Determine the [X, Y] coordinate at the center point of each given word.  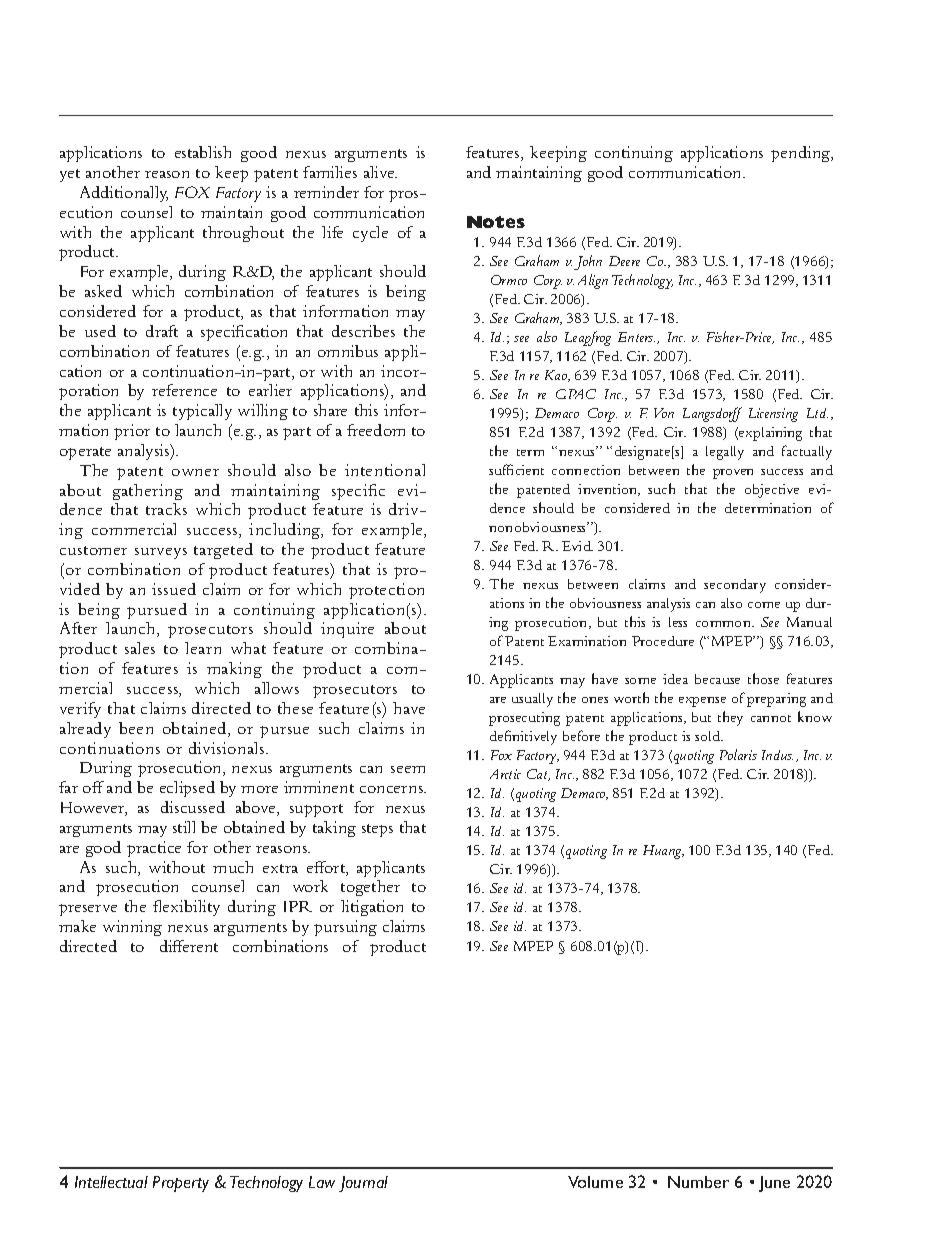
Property [181, 1184]
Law [322, 1182]
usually [532, 700]
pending [802, 154]
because [717, 679]
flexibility [186, 908]
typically [202, 412]
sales [140, 648]
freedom [376, 430]
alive [380, 172]
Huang [663, 852]
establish [203, 152]
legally [725, 453]
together [370, 888]
